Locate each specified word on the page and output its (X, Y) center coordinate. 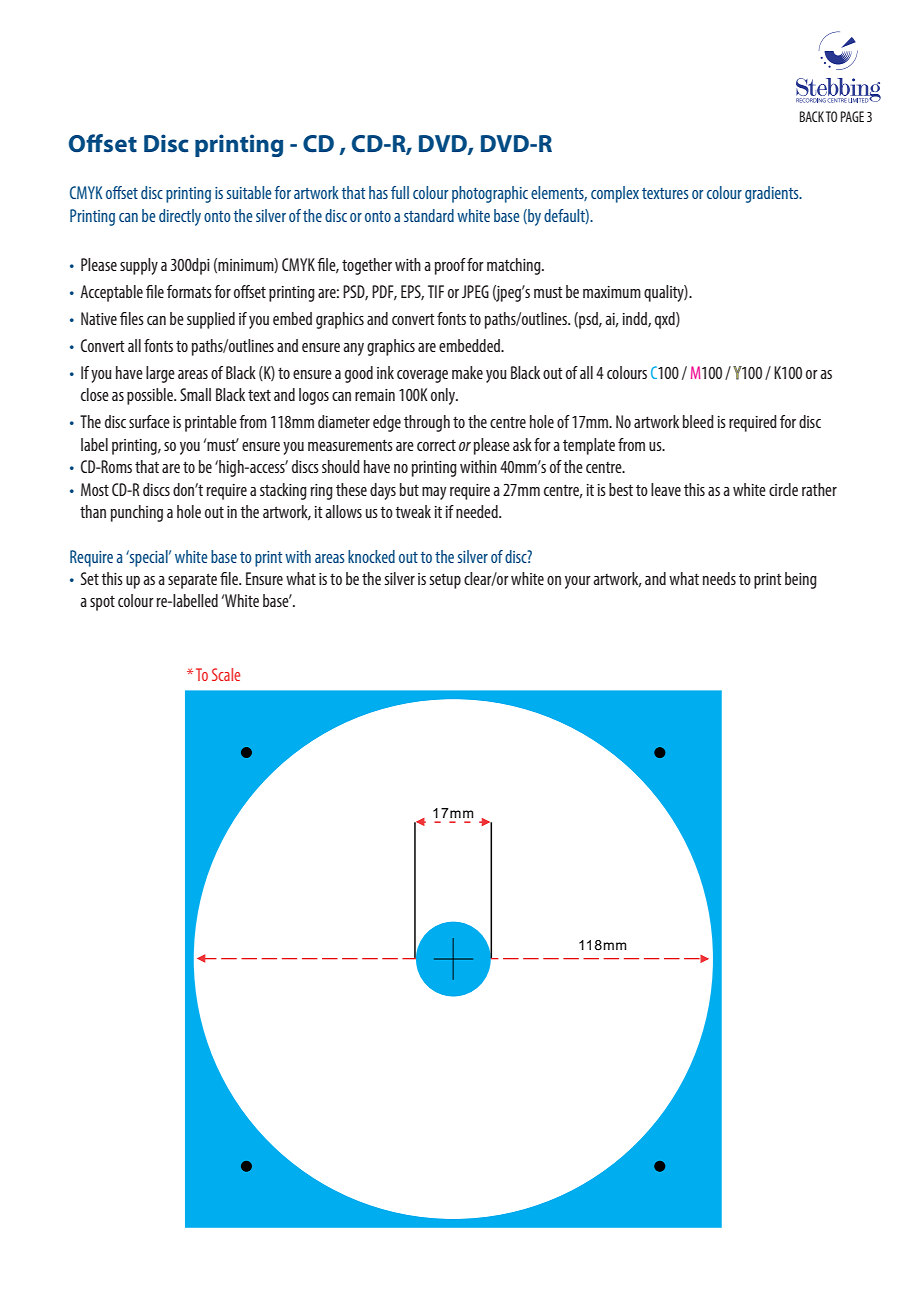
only (444, 396)
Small (195, 394)
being (801, 580)
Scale (226, 674)
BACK (812, 116)
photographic (490, 194)
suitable (249, 192)
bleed (698, 421)
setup (445, 581)
